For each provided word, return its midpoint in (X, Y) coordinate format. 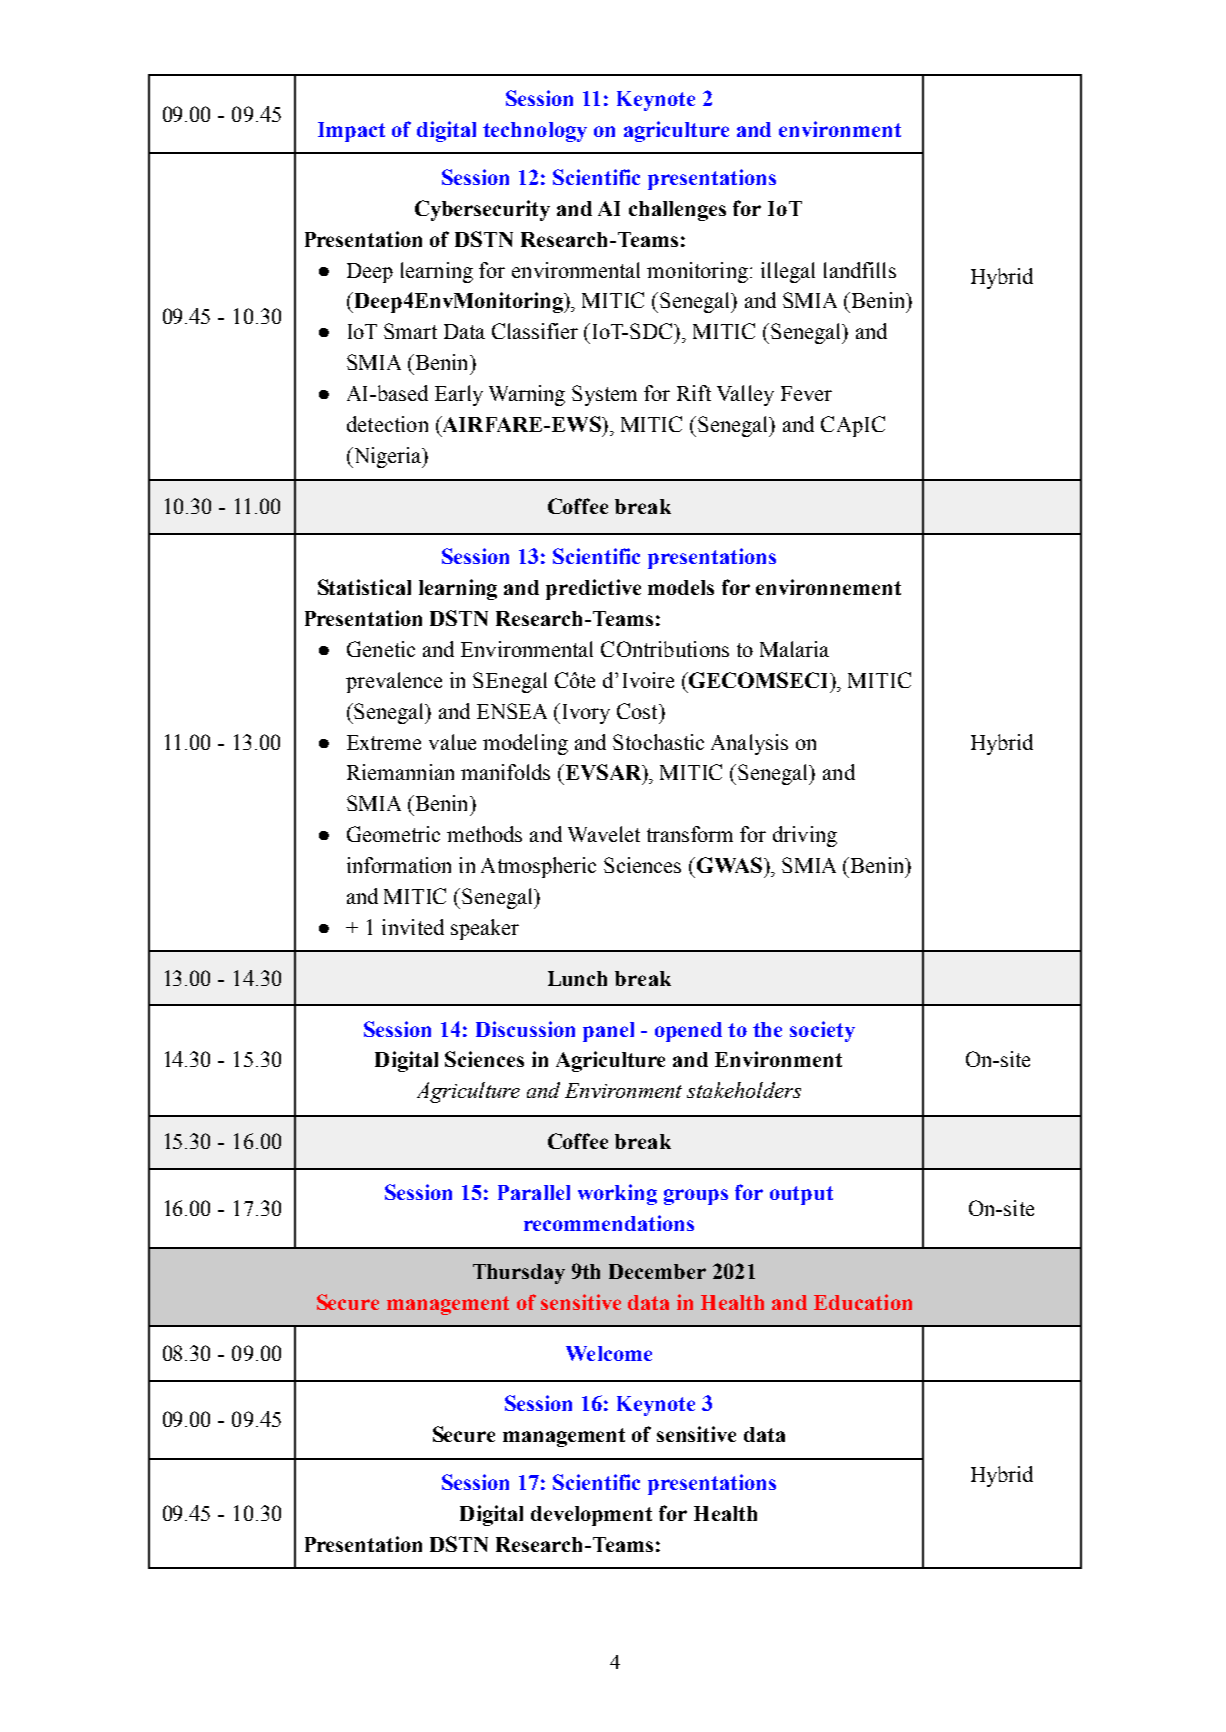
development (591, 1516)
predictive (593, 589)
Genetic (381, 649)
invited (413, 927)
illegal (788, 272)
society (822, 1031)
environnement (828, 587)
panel (608, 1032)
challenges (677, 211)
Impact (351, 132)
